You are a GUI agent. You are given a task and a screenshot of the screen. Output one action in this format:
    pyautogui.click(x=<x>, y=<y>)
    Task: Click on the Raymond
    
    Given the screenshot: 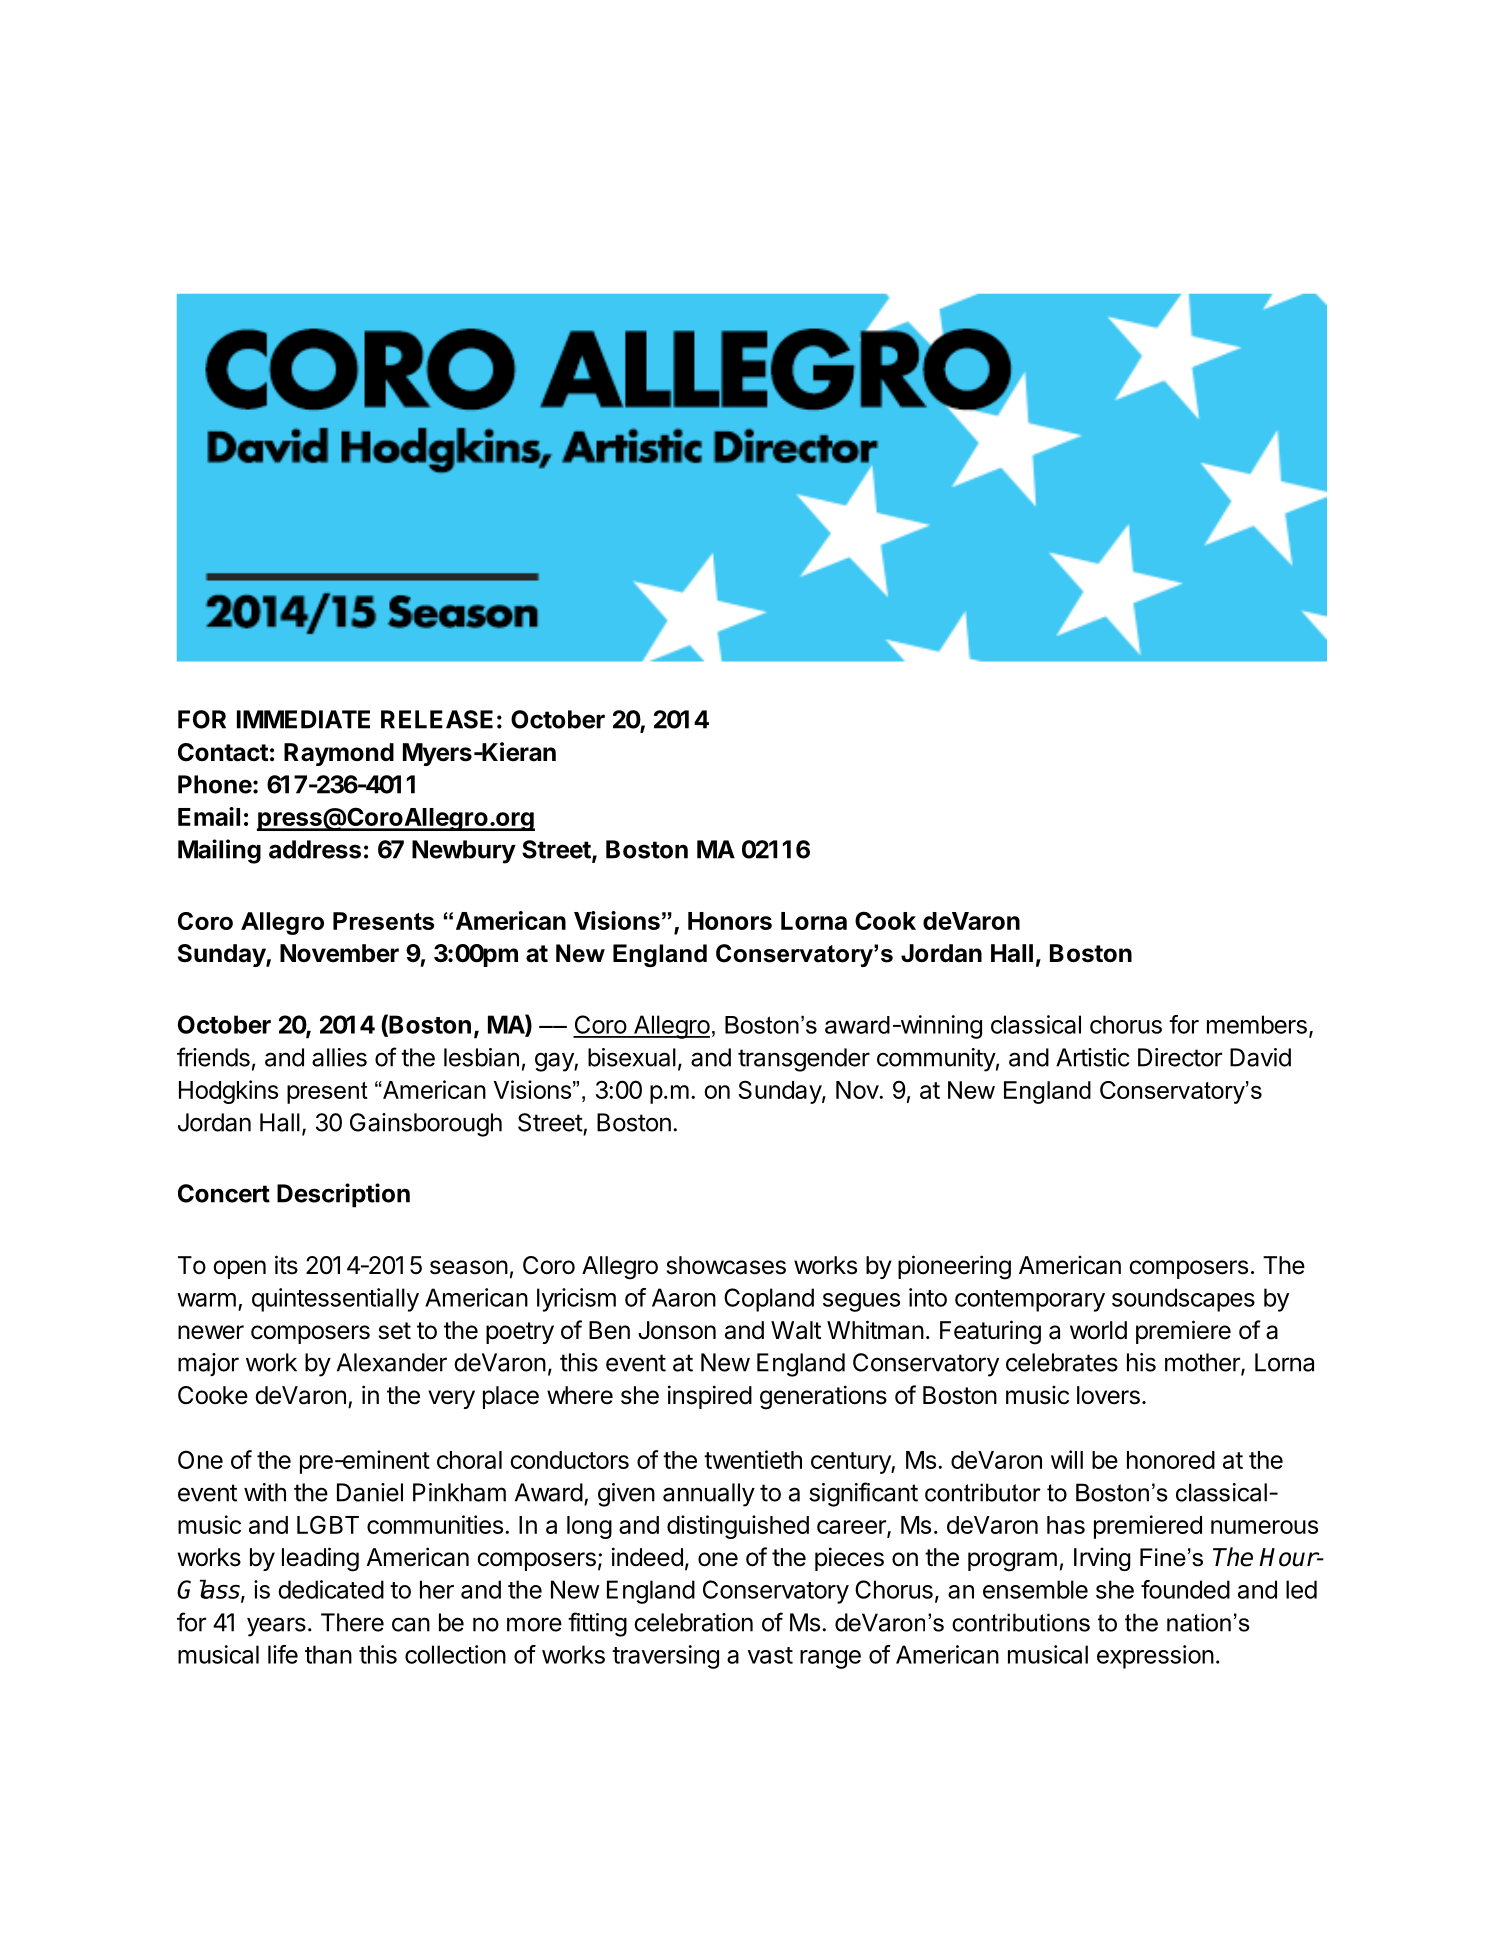 What is the action you would take?
    pyautogui.click(x=339, y=754)
